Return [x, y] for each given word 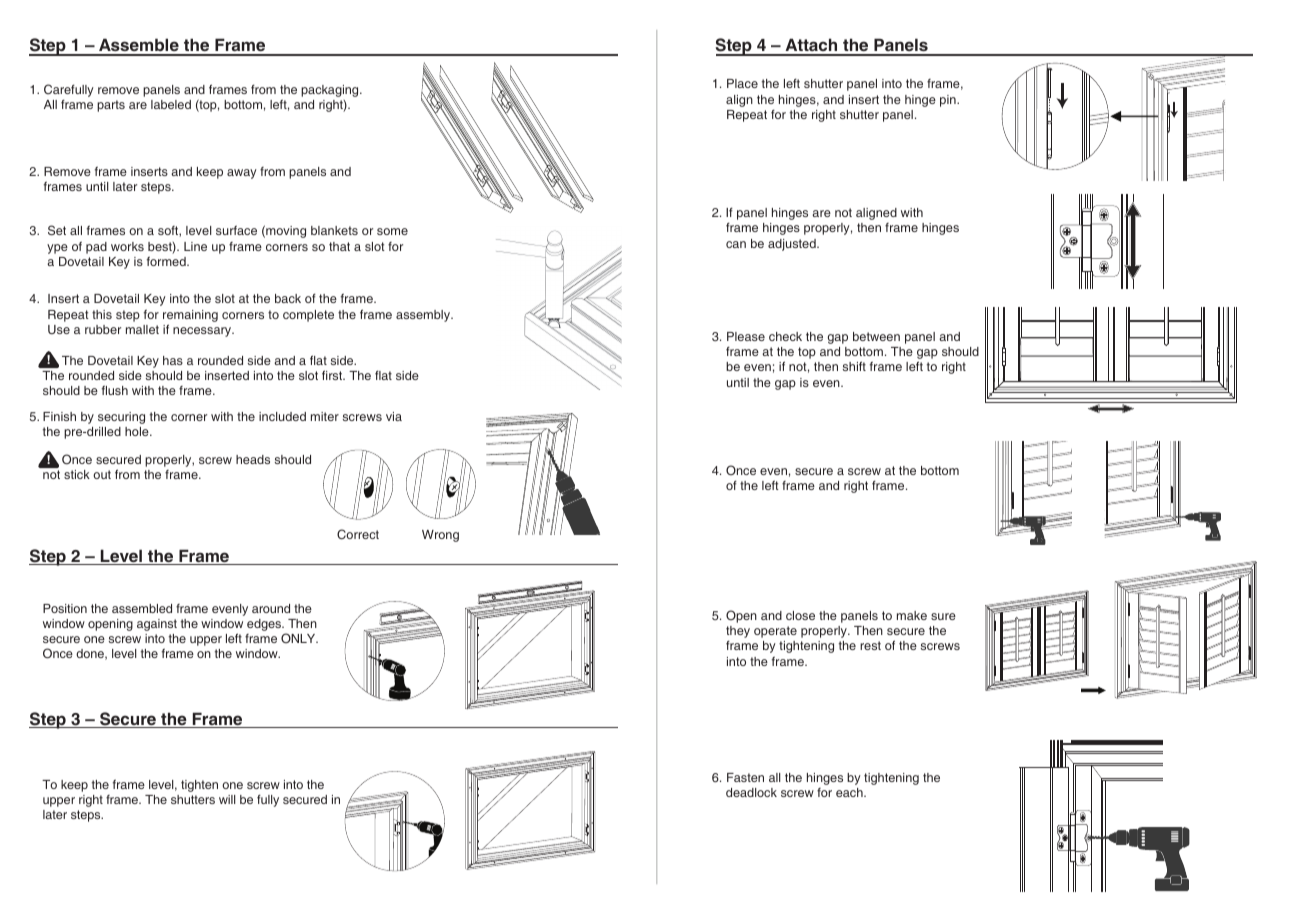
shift [854, 366]
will [227, 799]
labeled [171, 104]
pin [949, 101]
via [394, 416]
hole [138, 431]
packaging [331, 91]
